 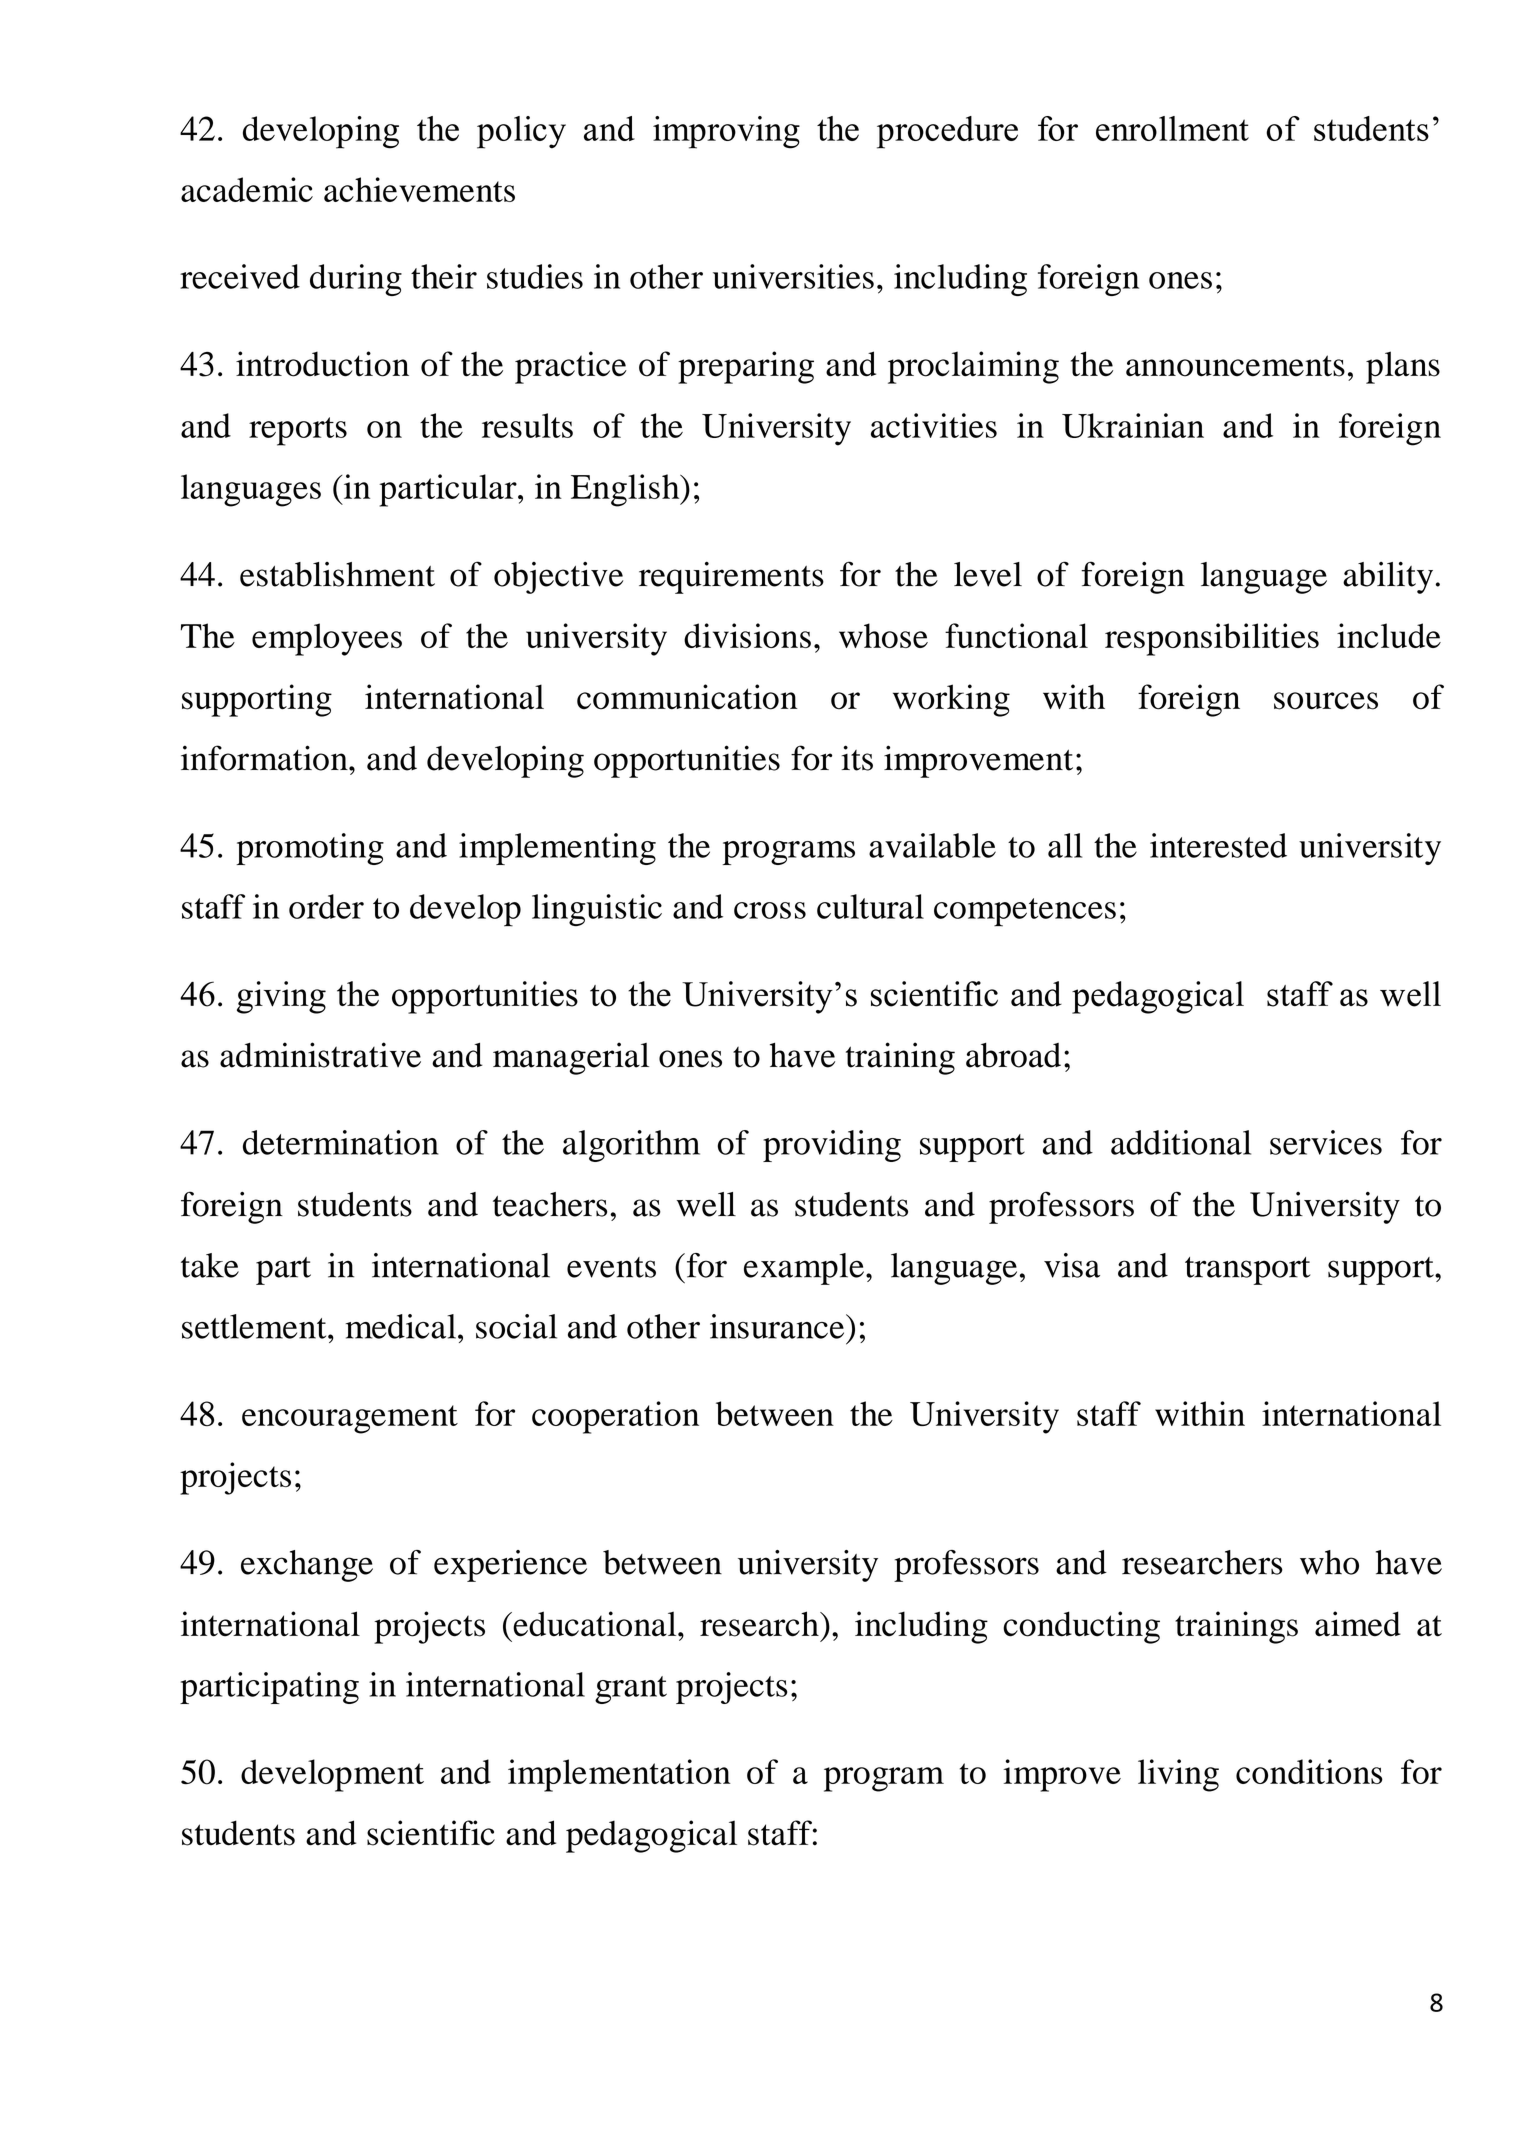 I want to click on conditions, so click(x=1309, y=1771).
